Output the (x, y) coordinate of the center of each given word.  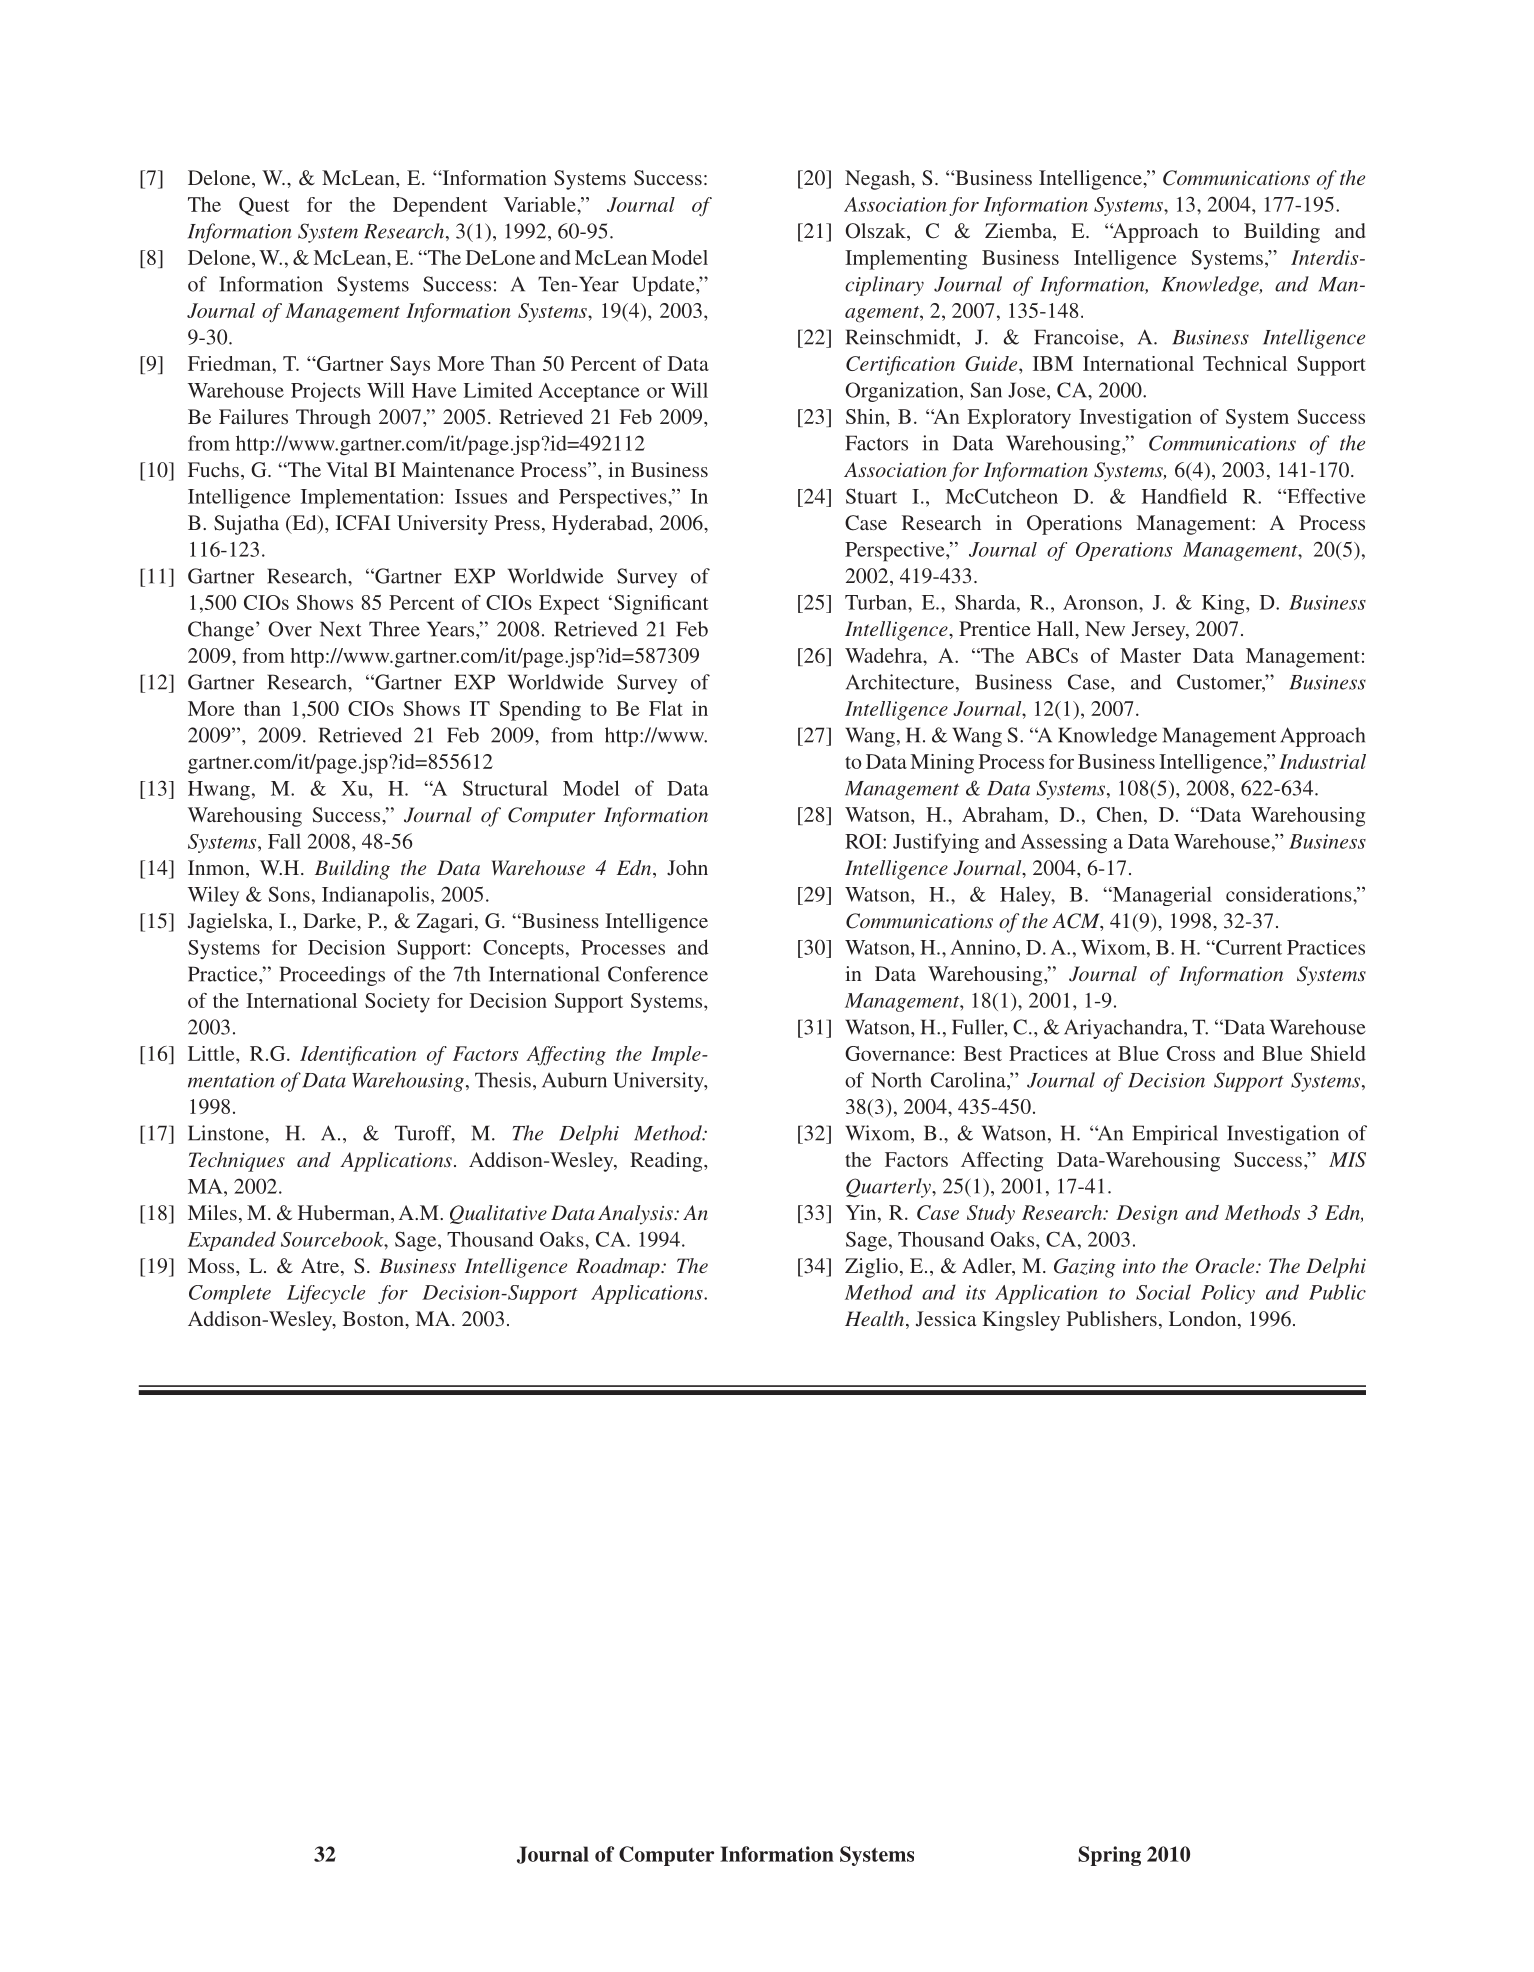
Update (664, 286)
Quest (264, 206)
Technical (1245, 363)
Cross (1191, 1053)
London (1204, 1320)
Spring (1109, 1856)
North (897, 1080)
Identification (358, 1055)
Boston (374, 1318)
